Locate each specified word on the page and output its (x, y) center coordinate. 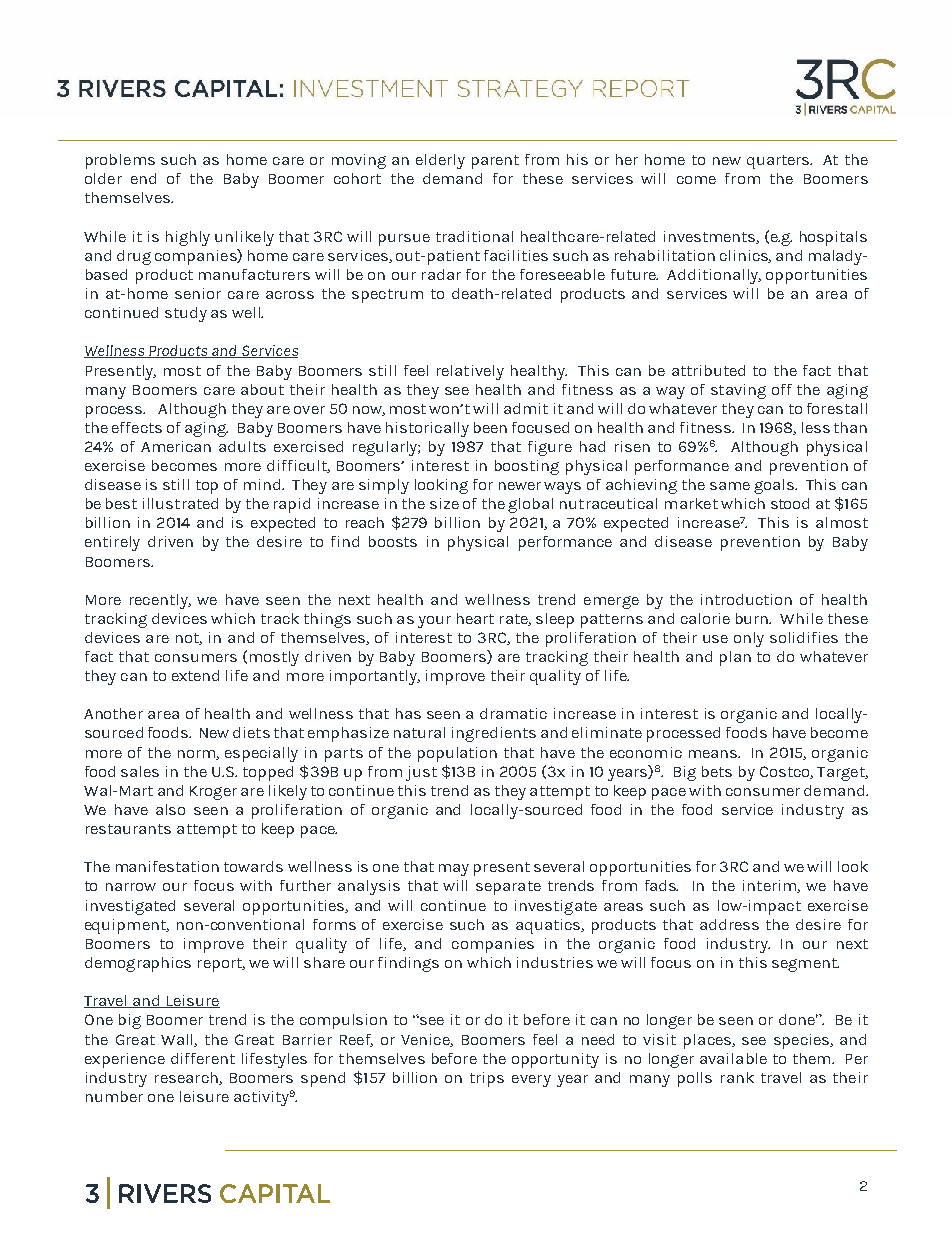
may (454, 870)
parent (495, 162)
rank (737, 1077)
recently (160, 601)
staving (738, 391)
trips (487, 1079)
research (187, 1078)
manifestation (167, 866)
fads (661, 885)
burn (753, 618)
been (490, 427)
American (176, 446)
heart (475, 618)
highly (188, 238)
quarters (779, 162)
